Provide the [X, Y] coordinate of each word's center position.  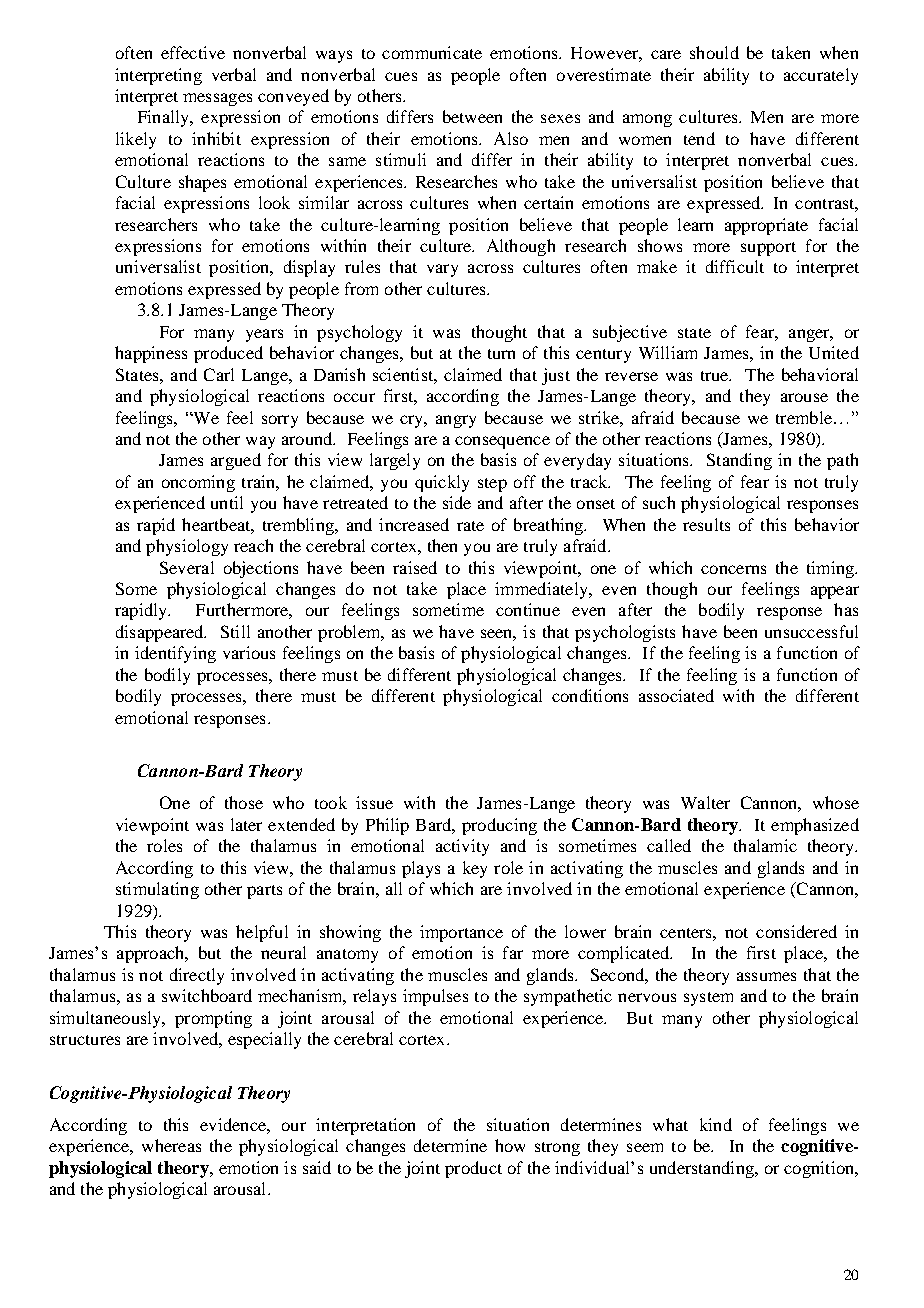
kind [716, 1124]
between [472, 116]
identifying [175, 654]
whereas [171, 1145]
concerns [733, 569]
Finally [165, 118]
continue [528, 609]
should [714, 52]
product [473, 1169]
